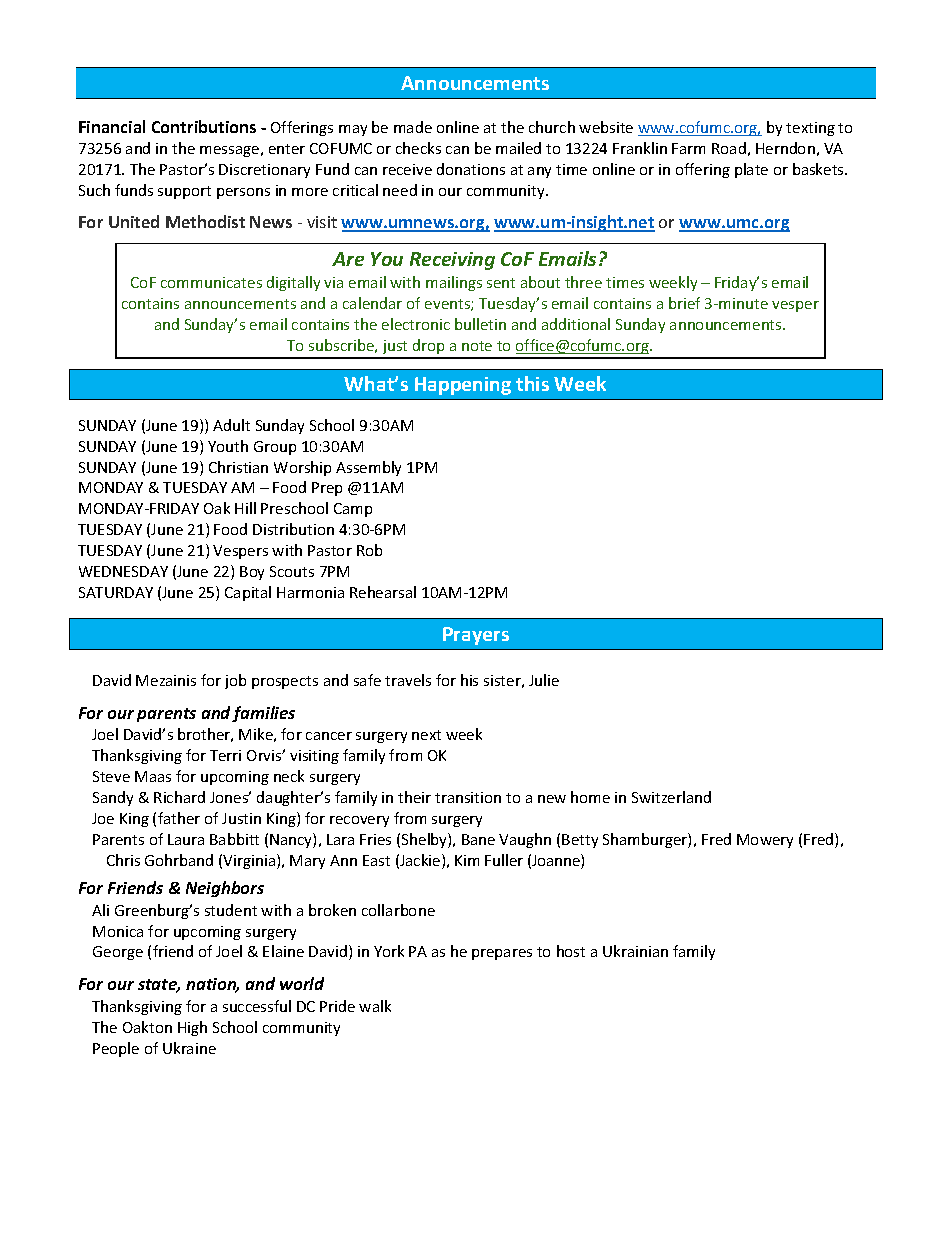 This screenshot has height=1233, width=952. What do you see at coordinates (532, 383) in the screenshot?
I see `this` at bounding box center [532, 383].
